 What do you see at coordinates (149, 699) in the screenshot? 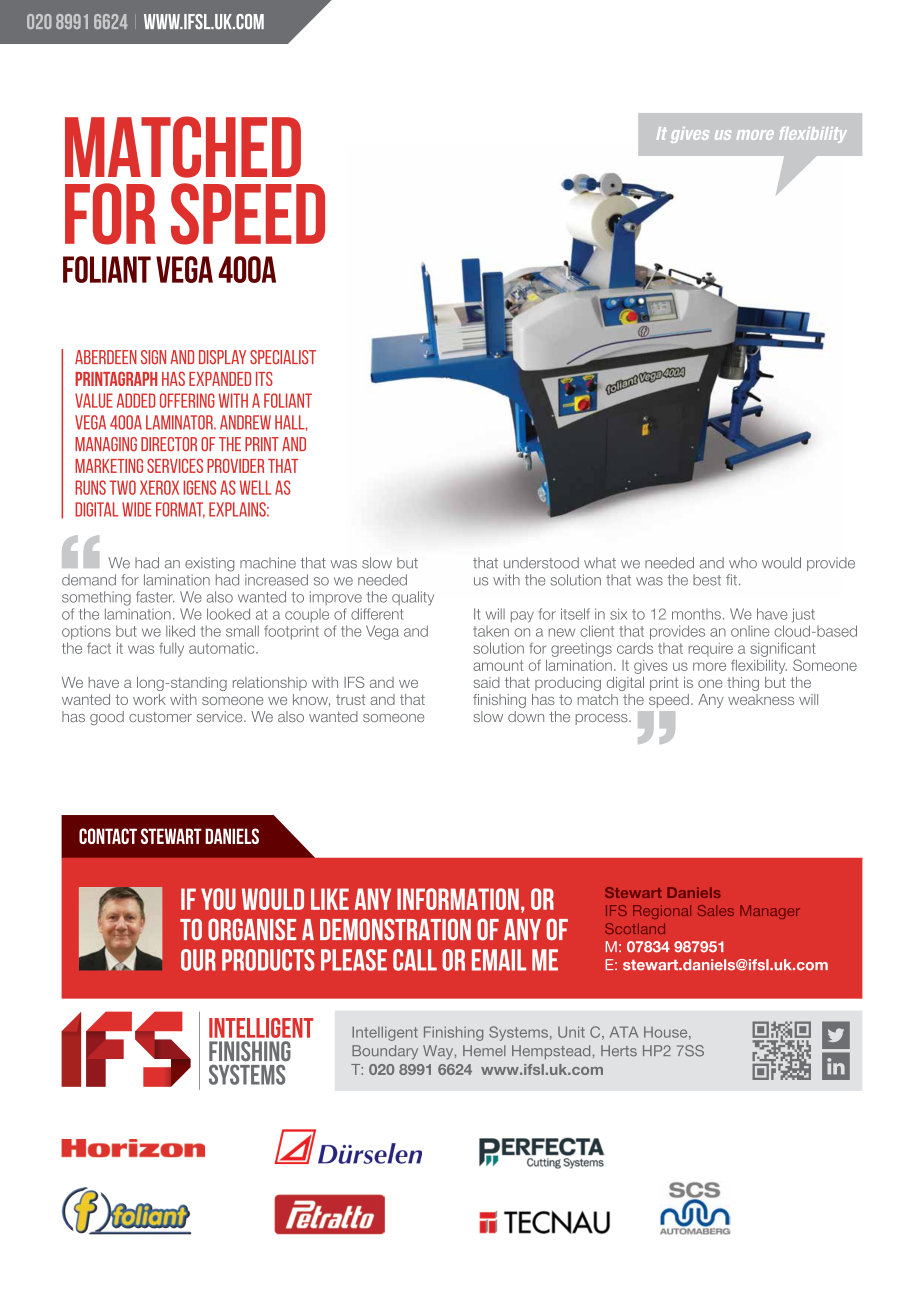
I see `work` at bounding box center [149, 699].
